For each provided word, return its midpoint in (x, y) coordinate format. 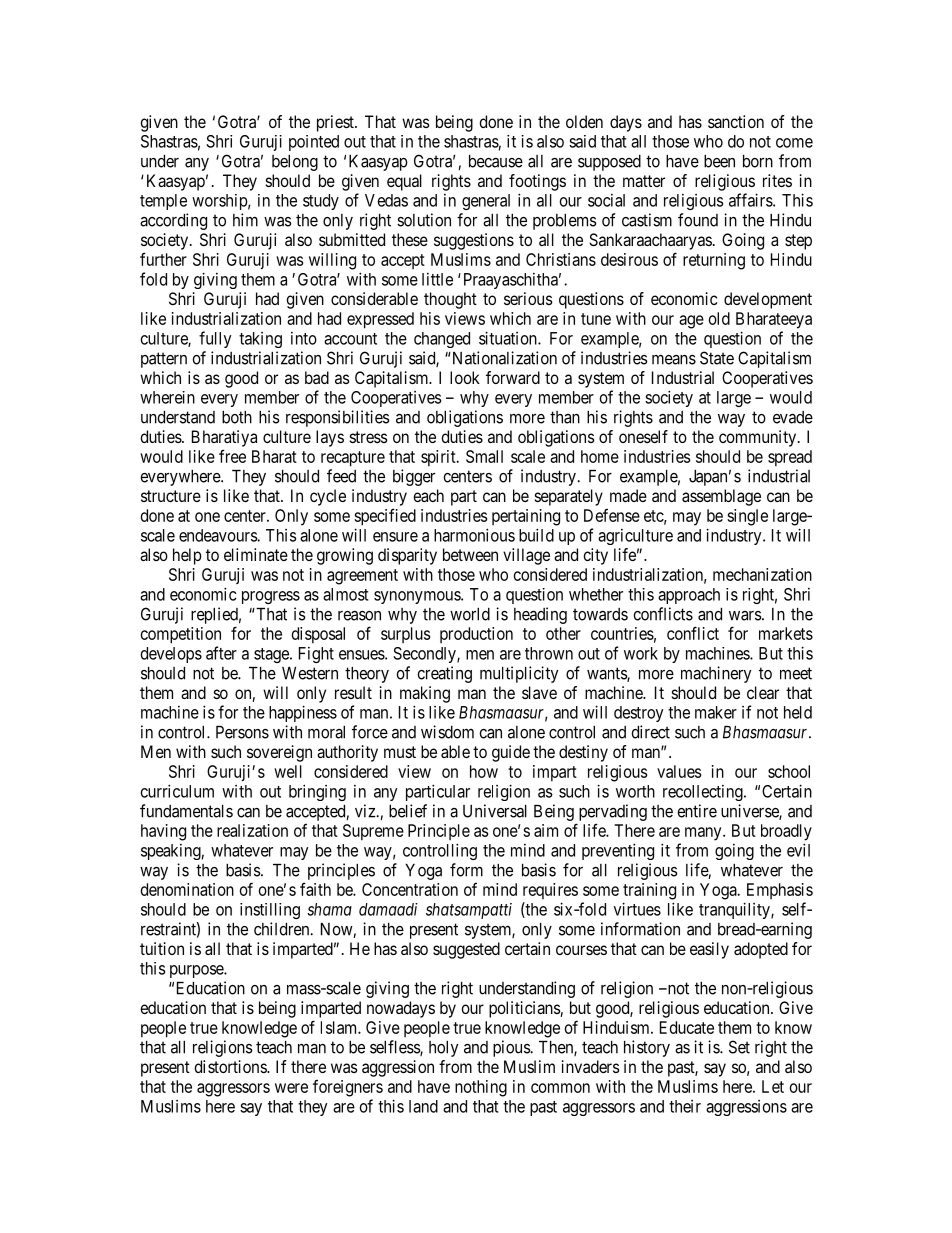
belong (295, 163)
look (465, 377)
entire (697, 811)
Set (739, 1047)
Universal (495, 811)
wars (745, 616)
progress (271, 597)
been (719, 161)
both (237, 417)
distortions (231, 1066)
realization (252, 830)
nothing (481, 1088)
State (717, 358)
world (470, 614)
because (496, 161)
